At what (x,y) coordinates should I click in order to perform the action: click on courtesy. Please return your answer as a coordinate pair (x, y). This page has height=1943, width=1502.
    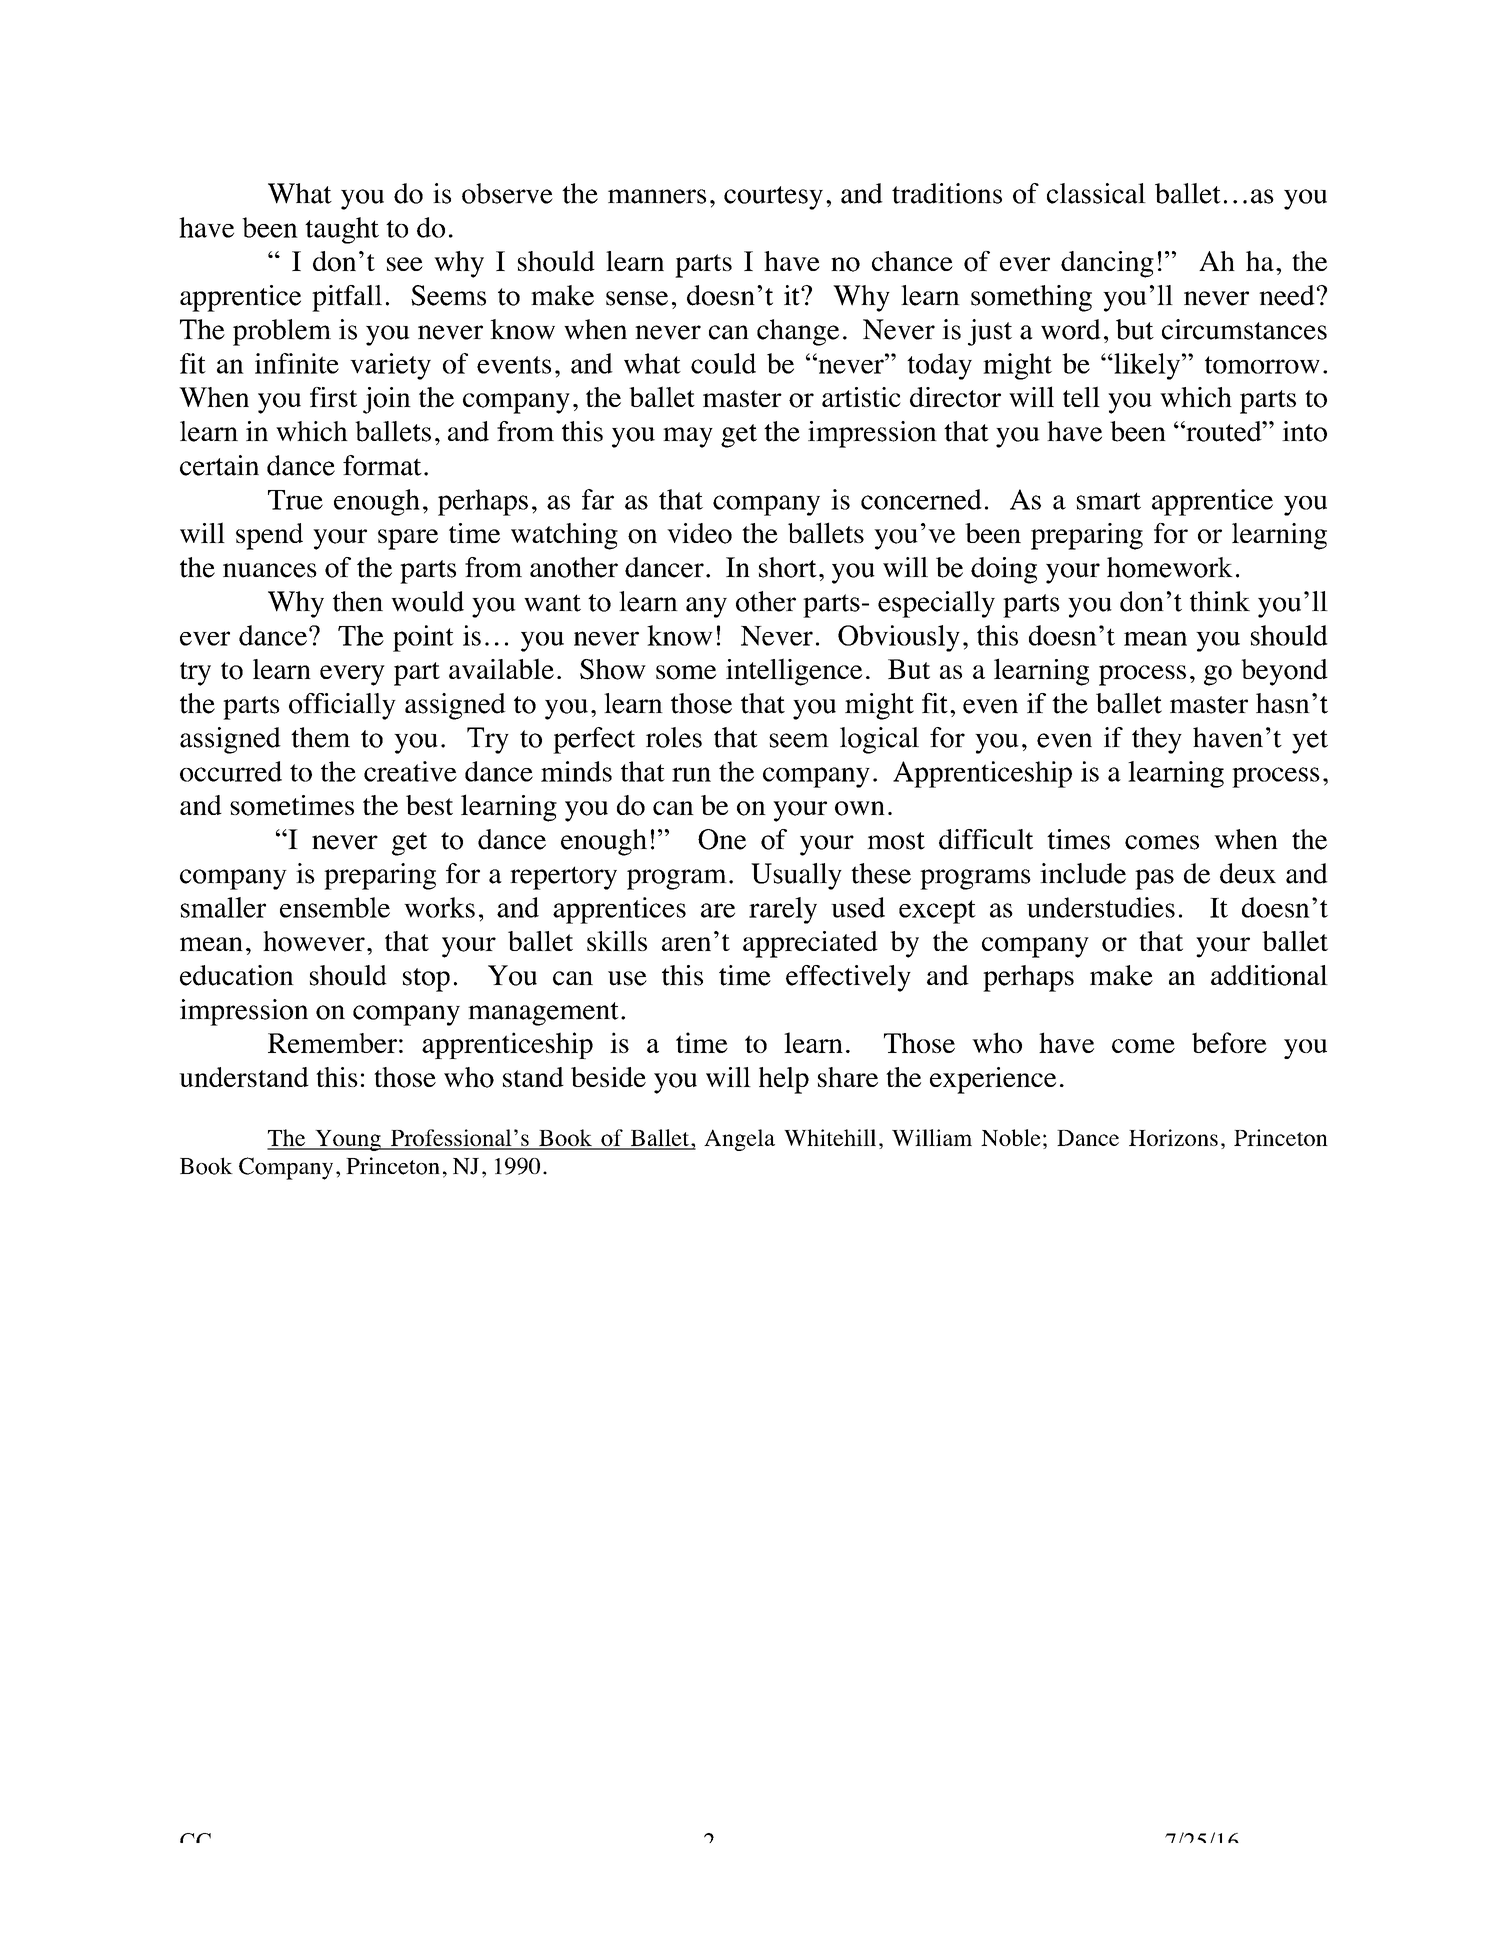
    Looking at the image, I should click on (773, 198).
